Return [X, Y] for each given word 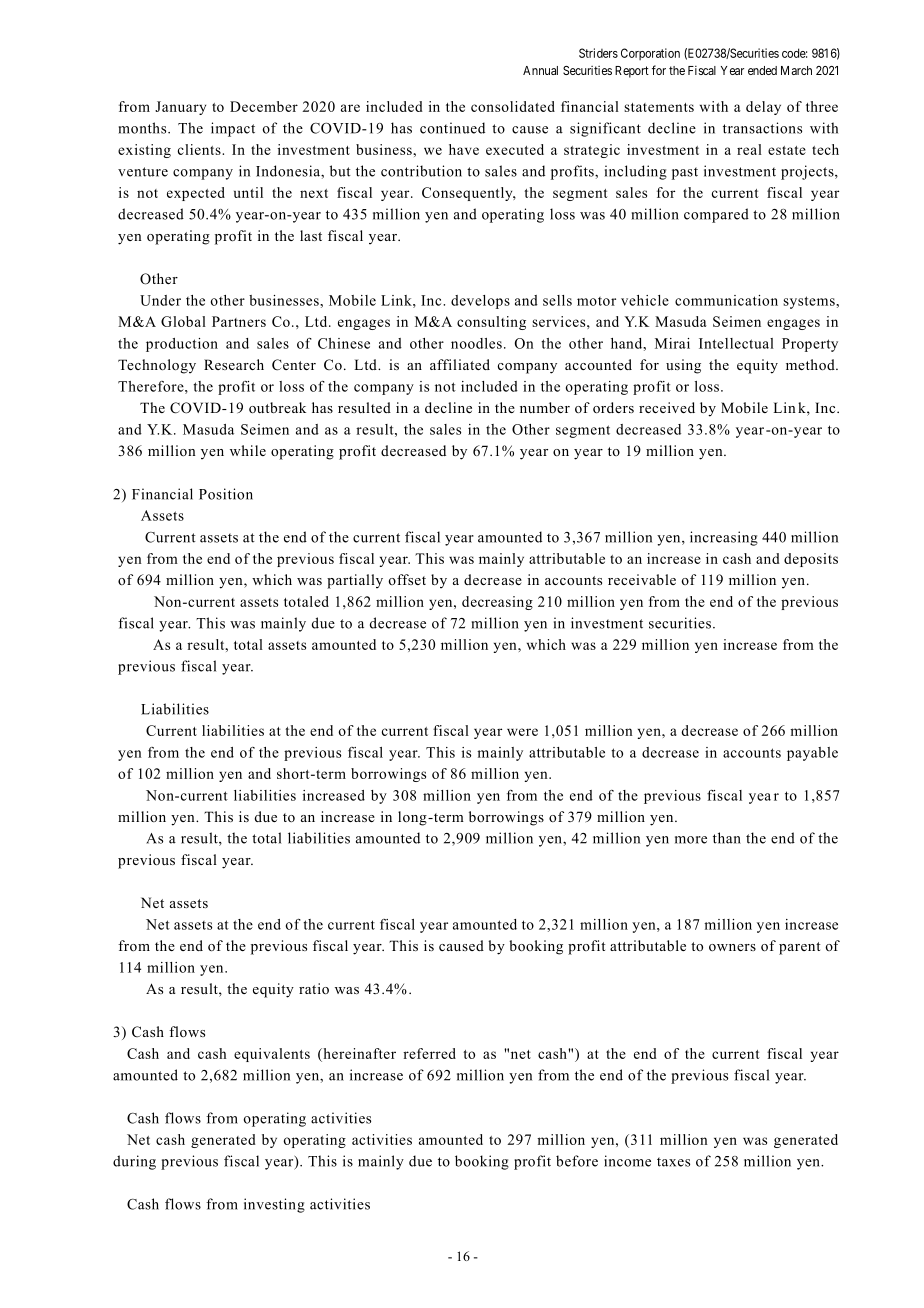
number [545, 407]
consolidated [513, 106]
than [727, 838]
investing [274, 1205]
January [180, 108]
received [667, 407]
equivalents [272, 1055]
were [522, 732]
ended [762, 70]
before [577, 1161]
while [248, 450]
